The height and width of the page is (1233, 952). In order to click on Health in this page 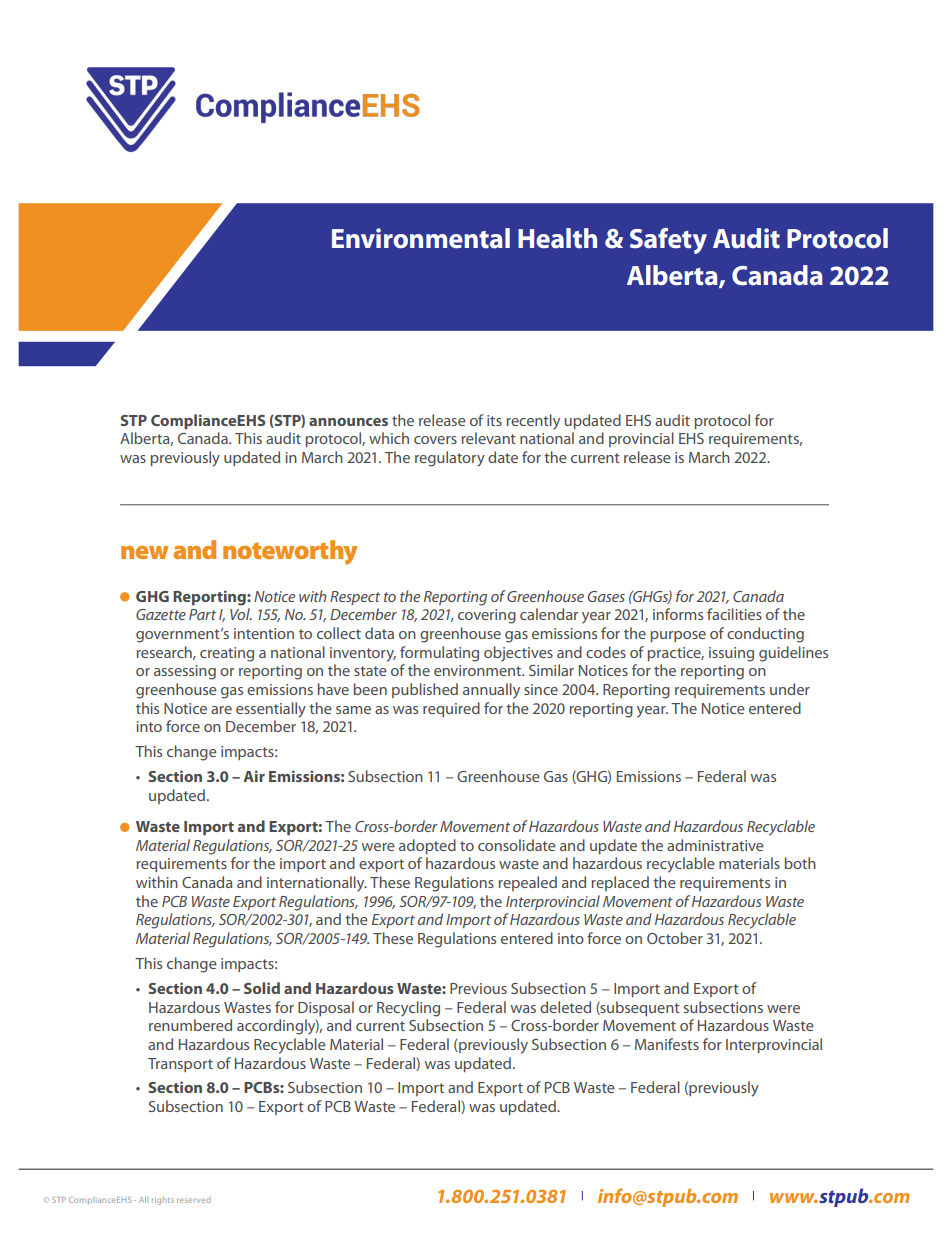, I will do `click(557, 238)`.
